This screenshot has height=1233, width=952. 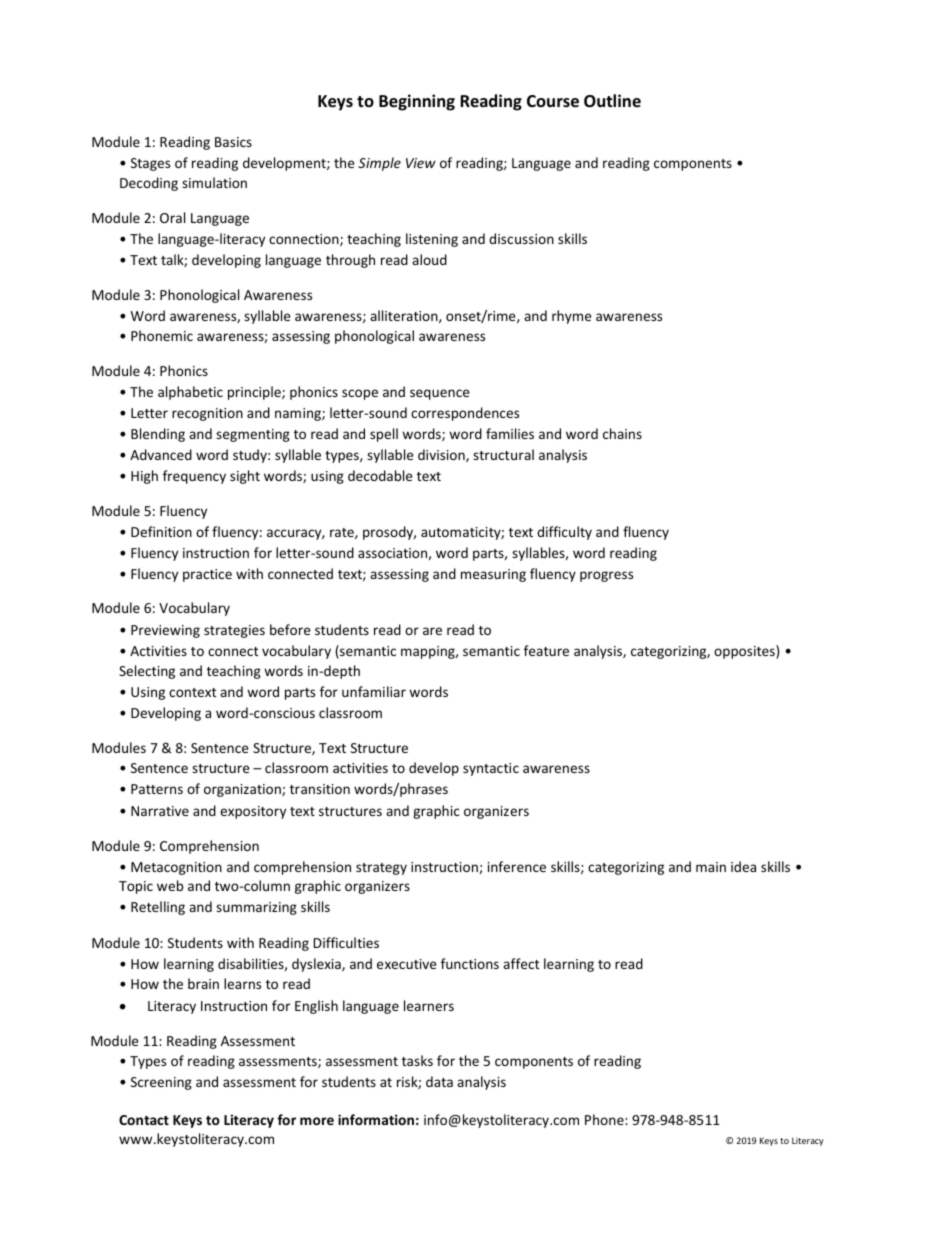 What do you see at coordinates (207, 575) in the screenshot?
I see `practice` at bounding box center [207, 575].
